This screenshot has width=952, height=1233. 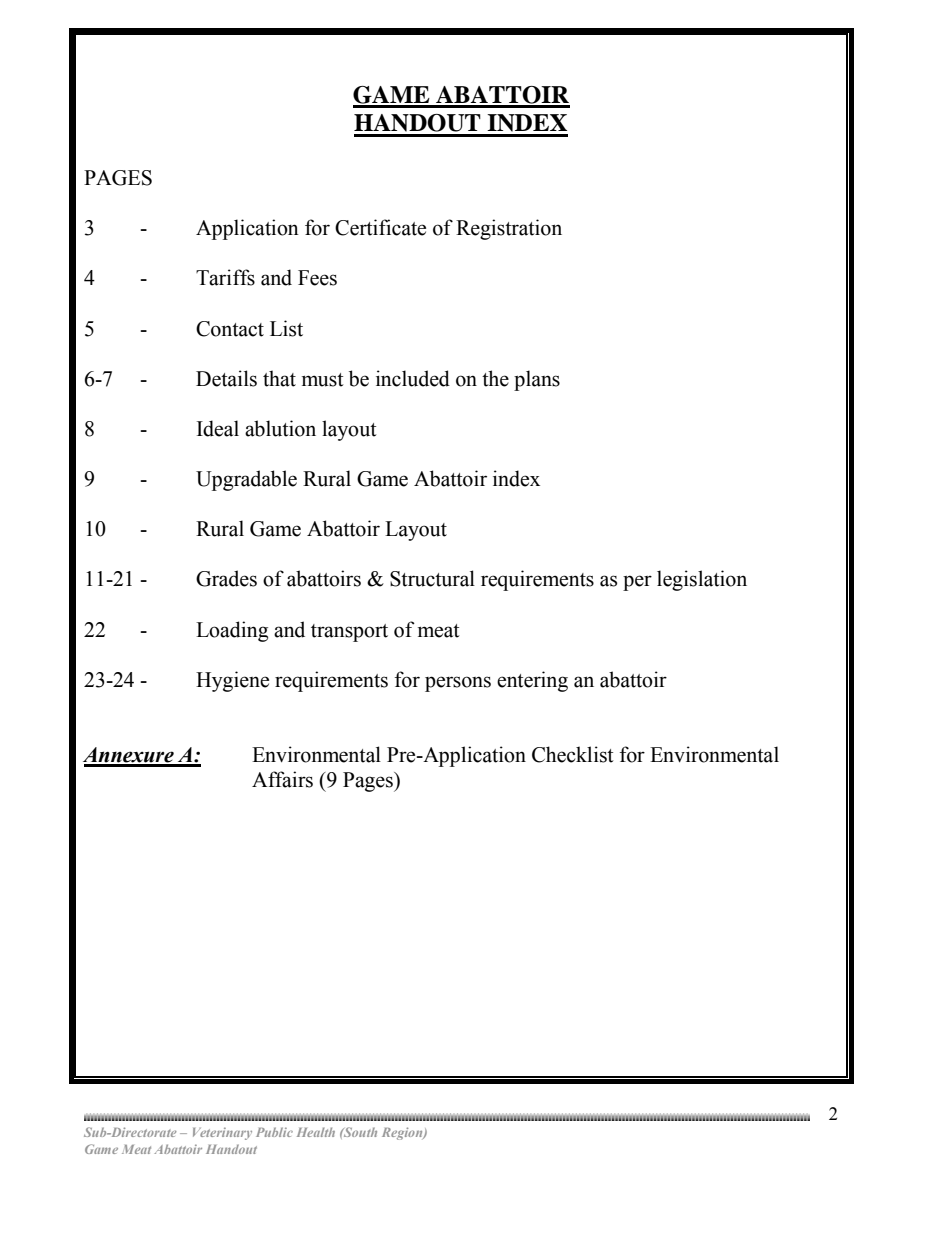 What do you see at coordinates (458, 684) in the screenshot?
I see `persons` at bounding box center [458, 684].
